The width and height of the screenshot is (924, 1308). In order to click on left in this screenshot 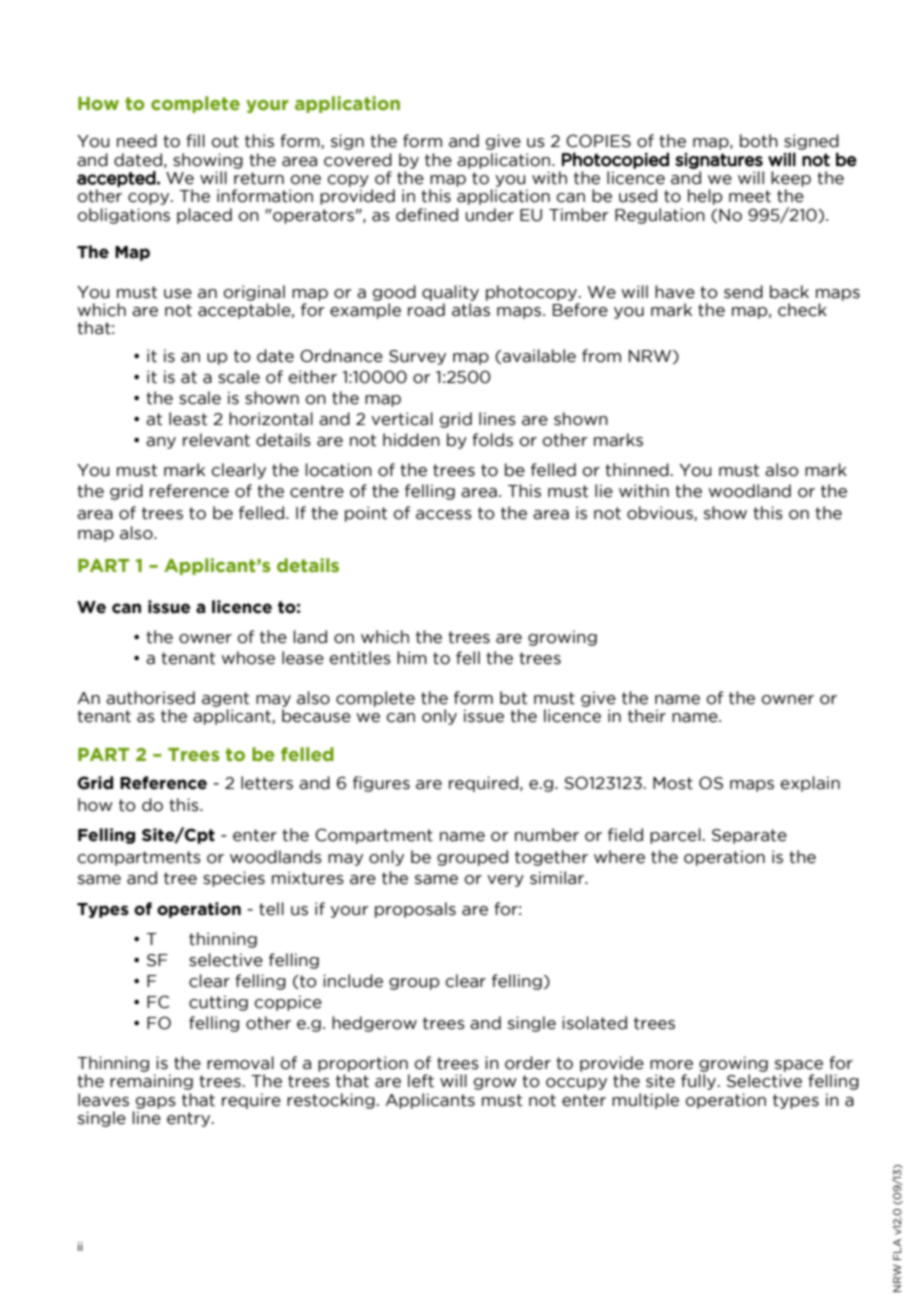, I will do `click(421, 1081)`.
